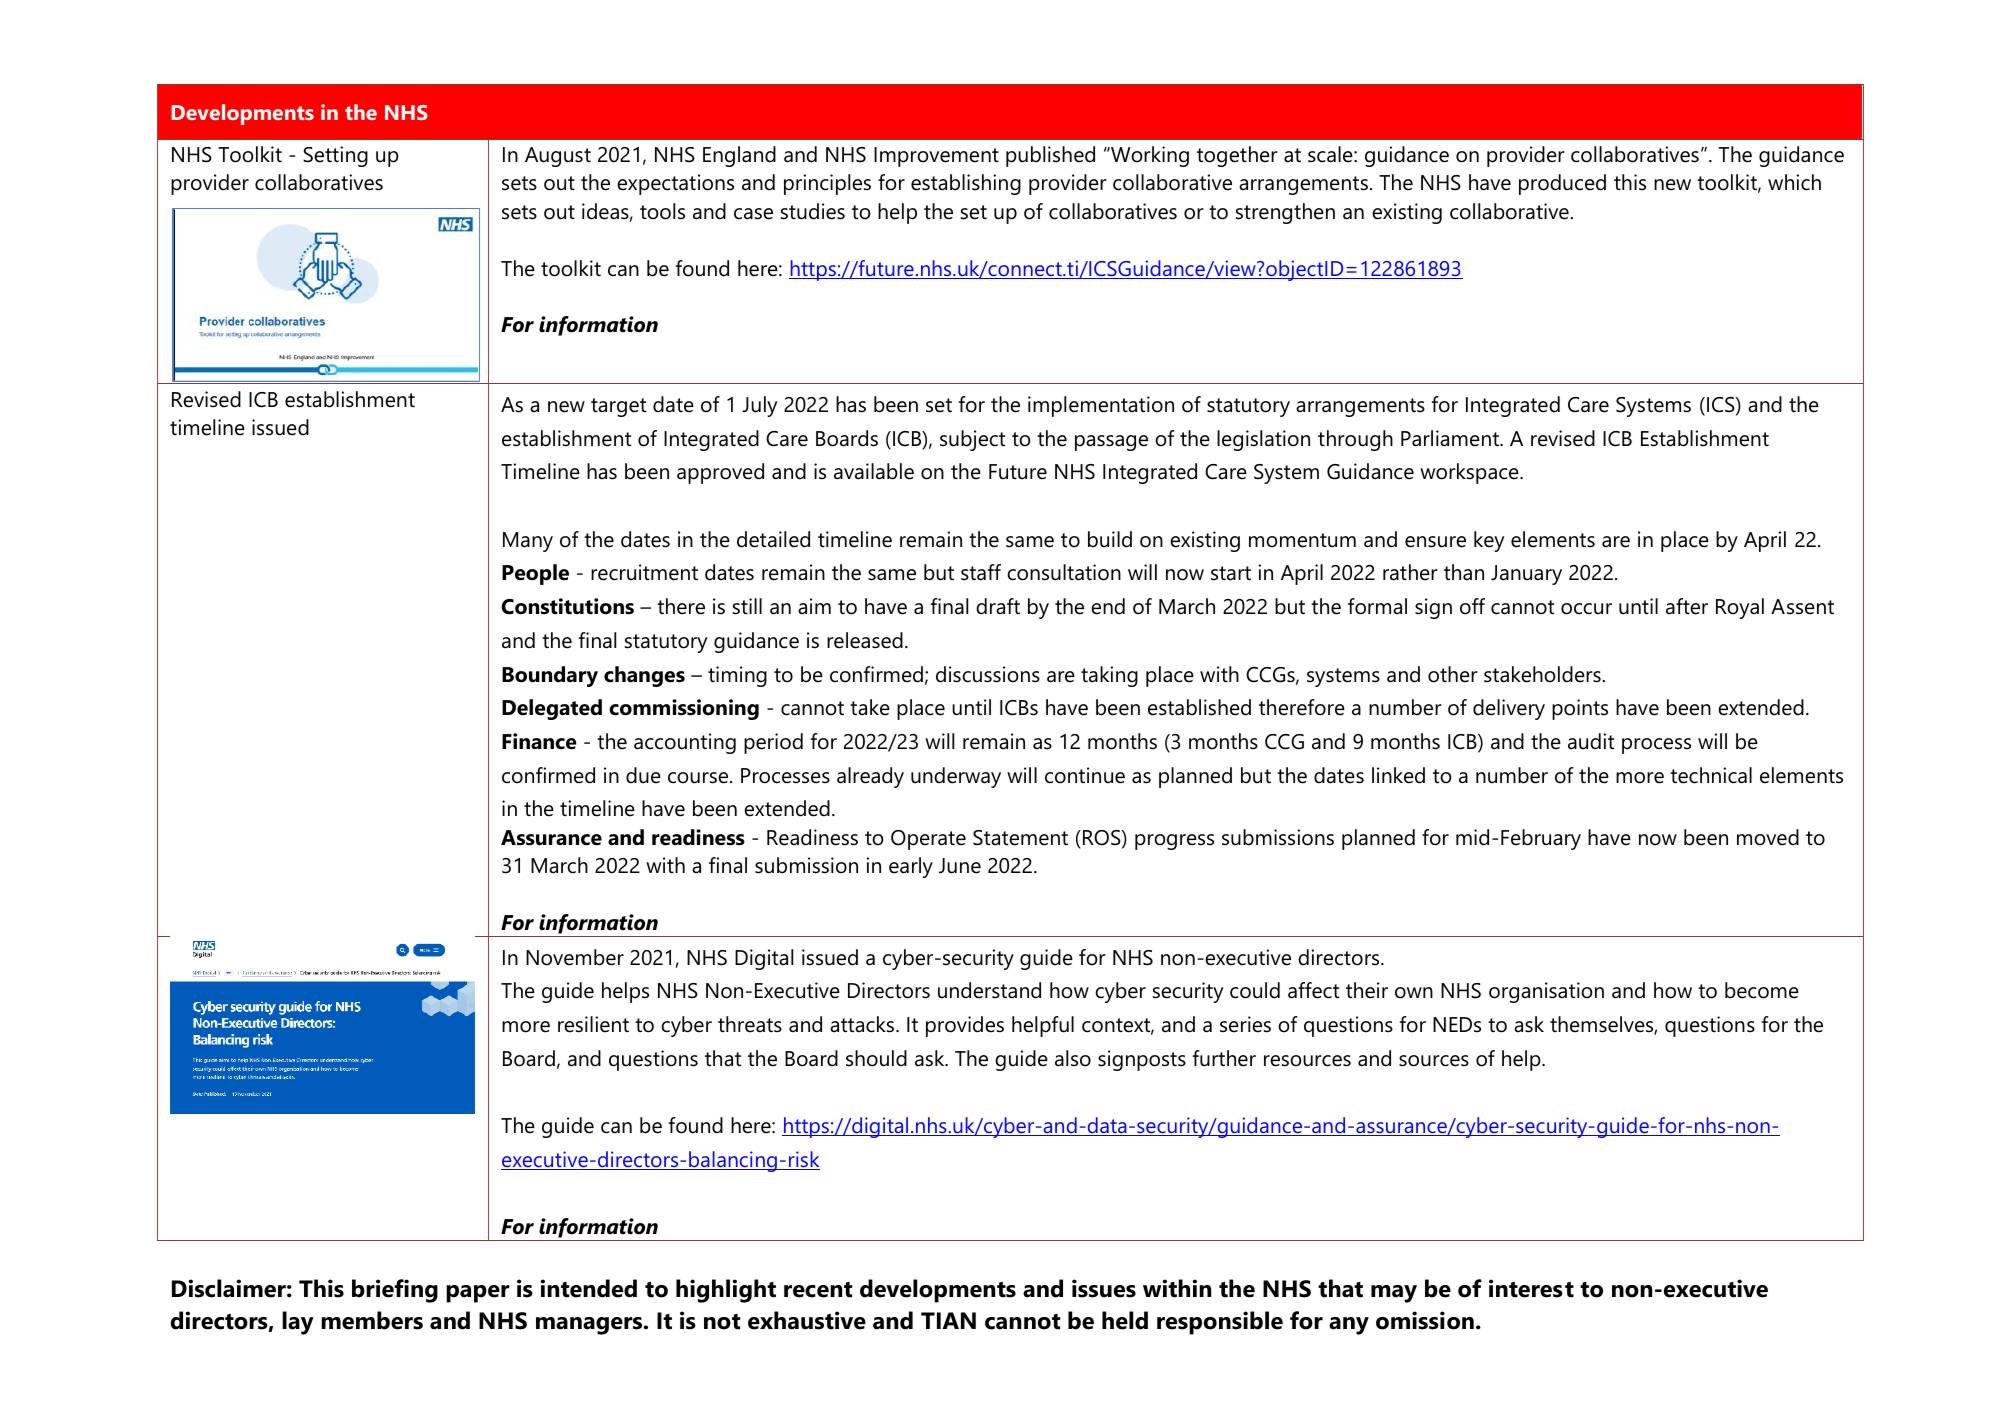 This screenshot has width=1990, height=1407. What do you see at coordinates (1085, 775) in the screenshot?
I see `continue` at bounding box center [1085, 775].
